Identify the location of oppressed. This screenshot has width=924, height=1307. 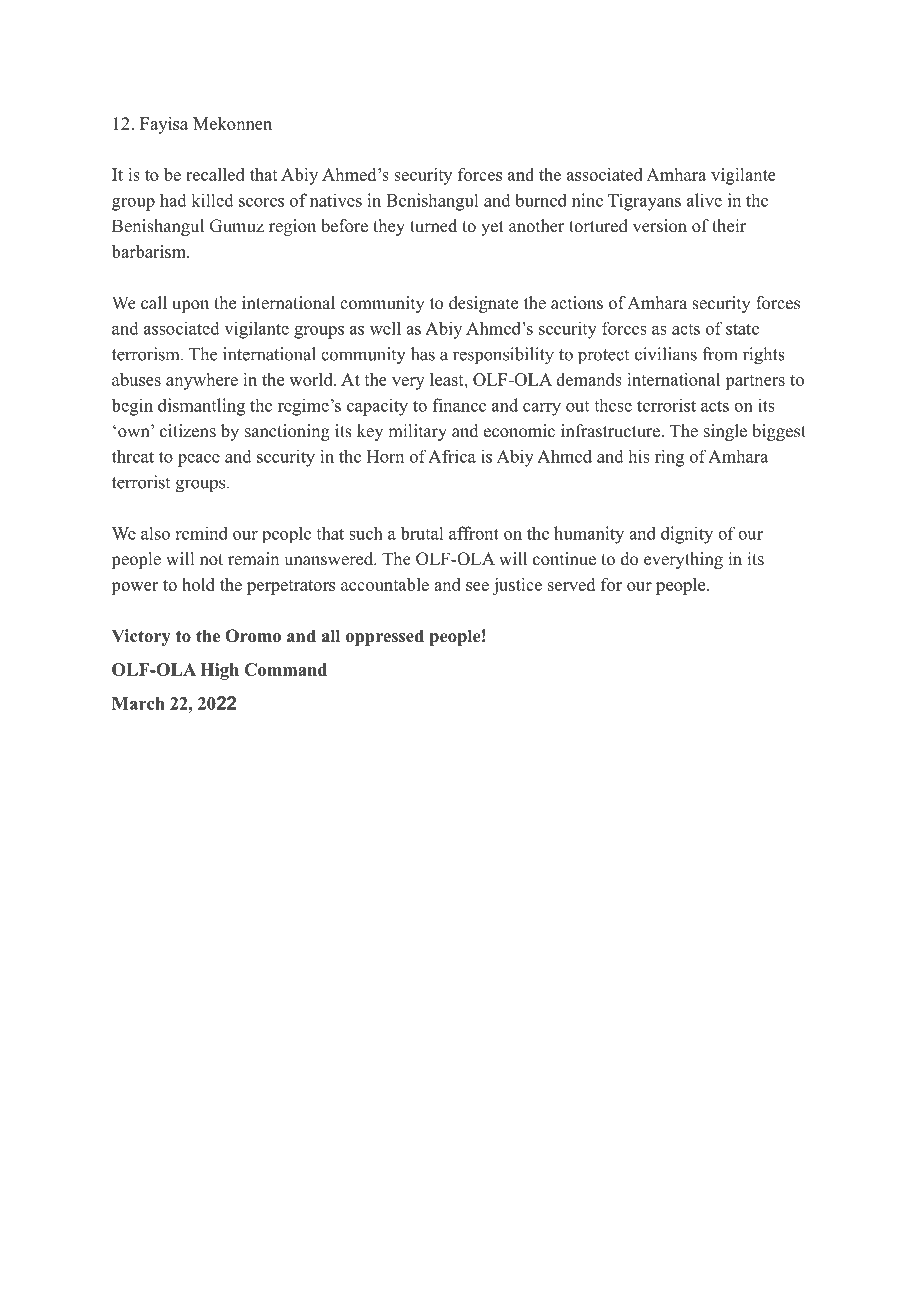
(385, 637).
